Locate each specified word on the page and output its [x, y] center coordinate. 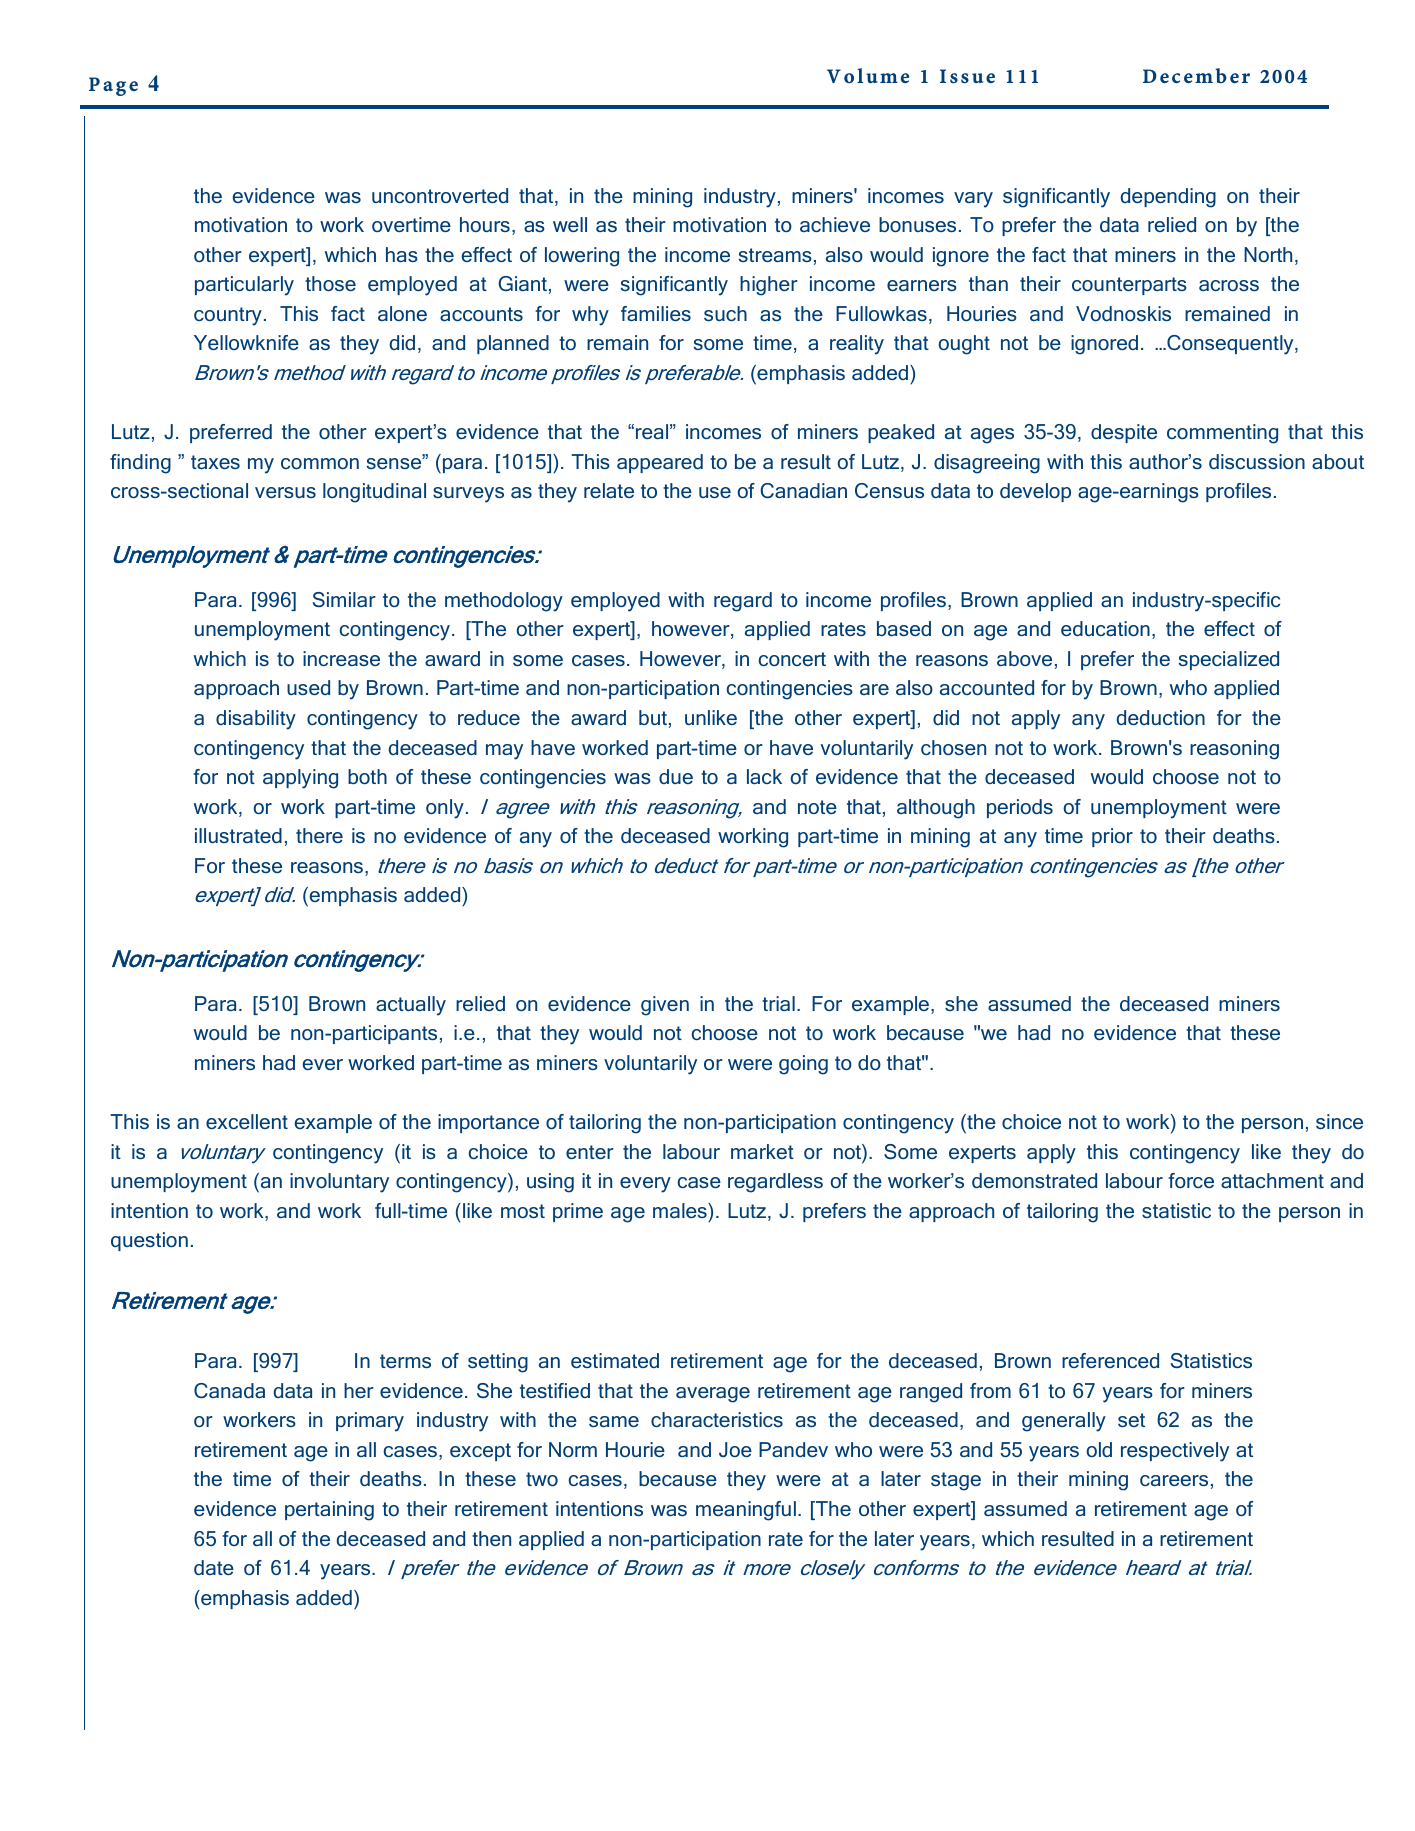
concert [792, 659]
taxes [215, 462]
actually [411, 1006]
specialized [1229, 660]
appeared [660, 463]
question [149, 1241]
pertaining [329, 1511]
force [1191, 1180]
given [665, 1006]
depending [1168, 198]
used [308, 687]
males [681, 1210]
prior [1112, 837]
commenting [1222, 434]
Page [113, 86]
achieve [835, 224]
